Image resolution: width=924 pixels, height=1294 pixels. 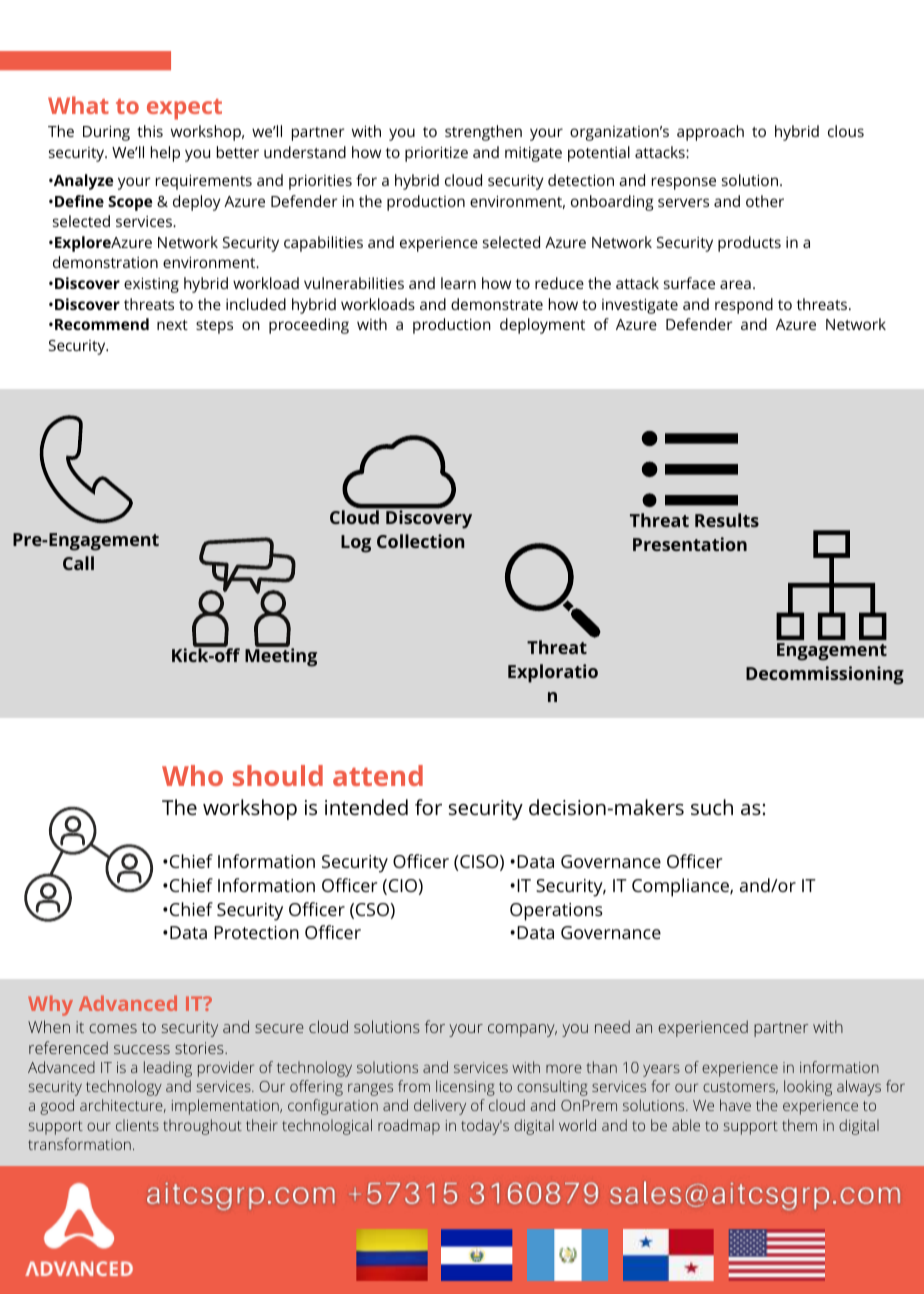 I want to click on clients, so click(x=137, y=1125).
